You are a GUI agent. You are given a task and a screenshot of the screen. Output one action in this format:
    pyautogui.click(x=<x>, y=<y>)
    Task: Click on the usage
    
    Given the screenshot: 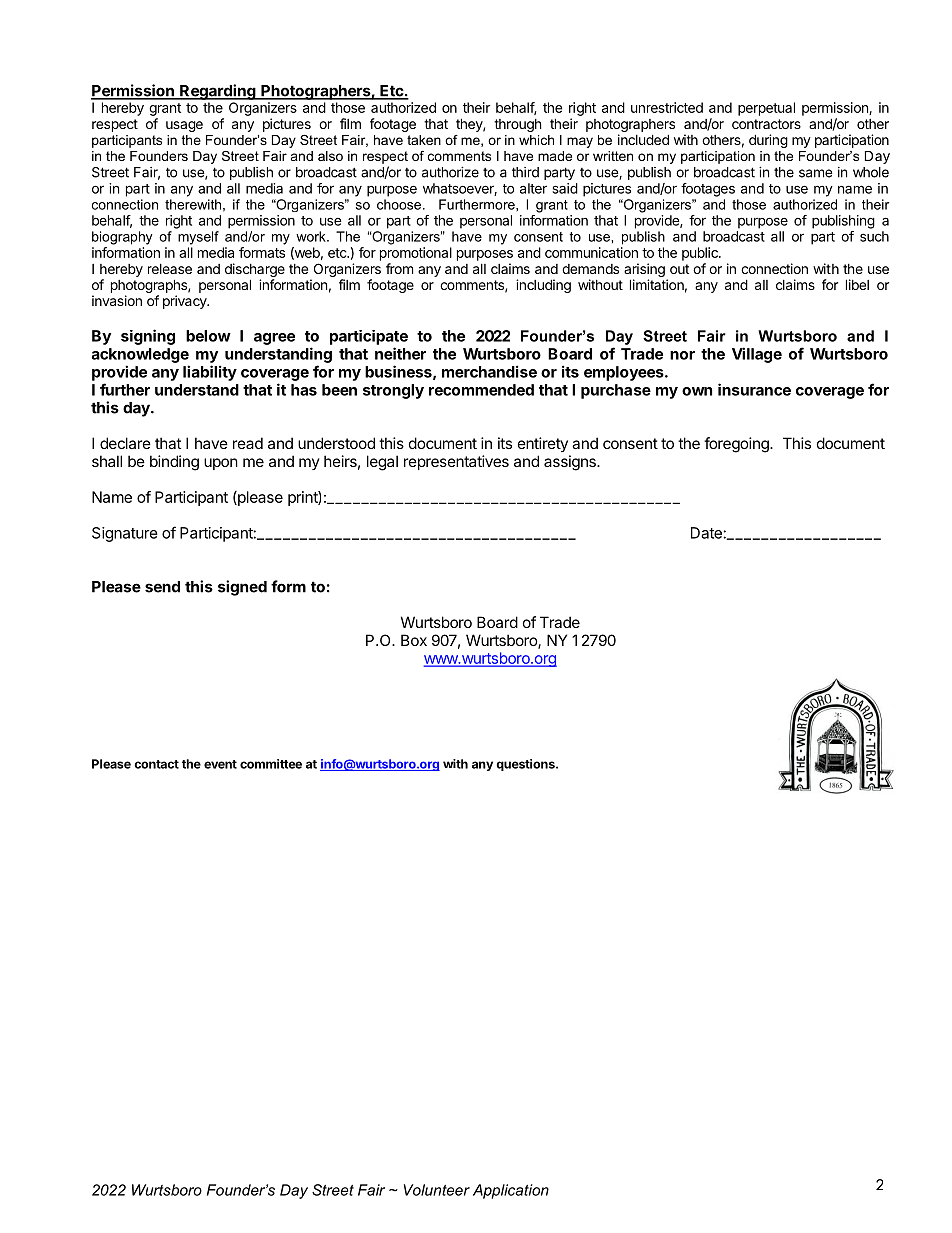 What is the action you would take?
    pyautogui.click(x=184, y=126)
